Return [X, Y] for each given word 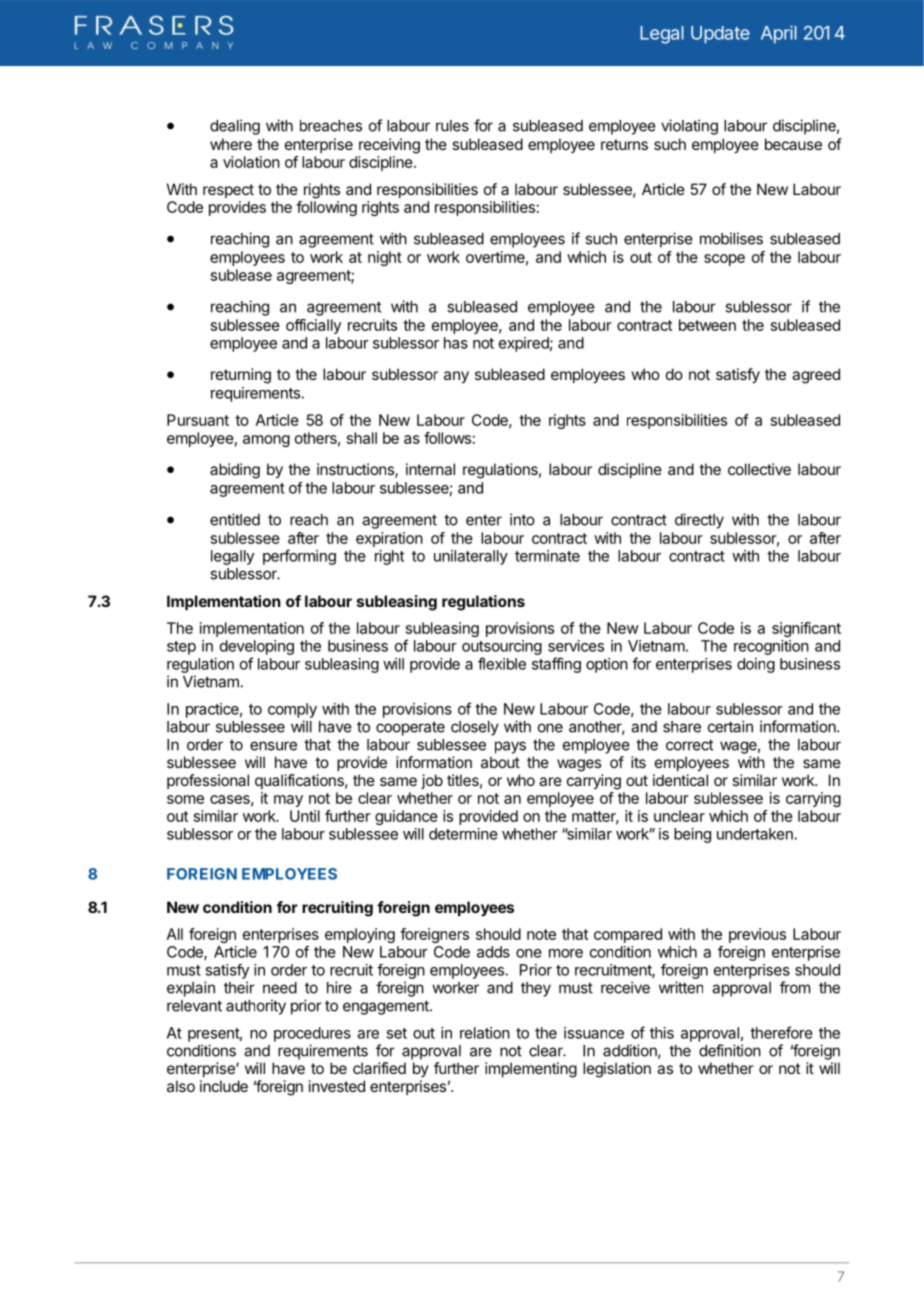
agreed [816, 376]
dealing [235, 127]
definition [730, 1050]
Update [720, 35]
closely [475, 728]
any [456, 377]
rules [452, 126]
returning [241, 376]
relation [485, 1033]
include [224, 1086]
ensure [273, 746]
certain [730, 726]
